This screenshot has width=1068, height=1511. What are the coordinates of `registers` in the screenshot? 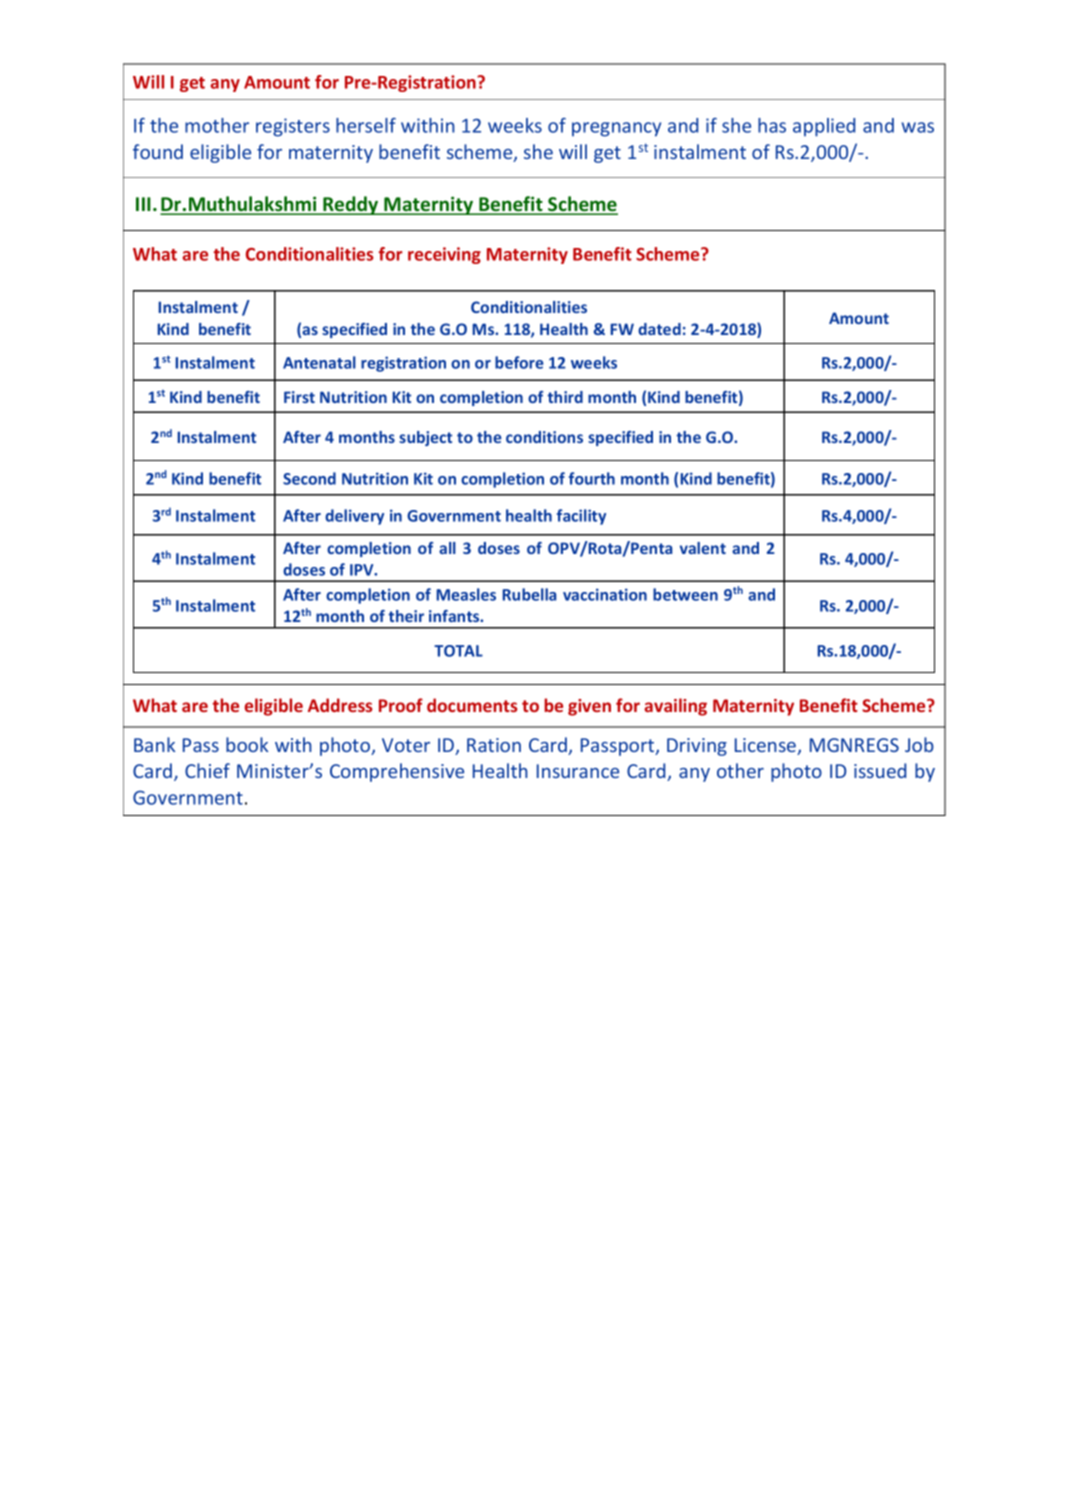 It's located at (293, 127).
